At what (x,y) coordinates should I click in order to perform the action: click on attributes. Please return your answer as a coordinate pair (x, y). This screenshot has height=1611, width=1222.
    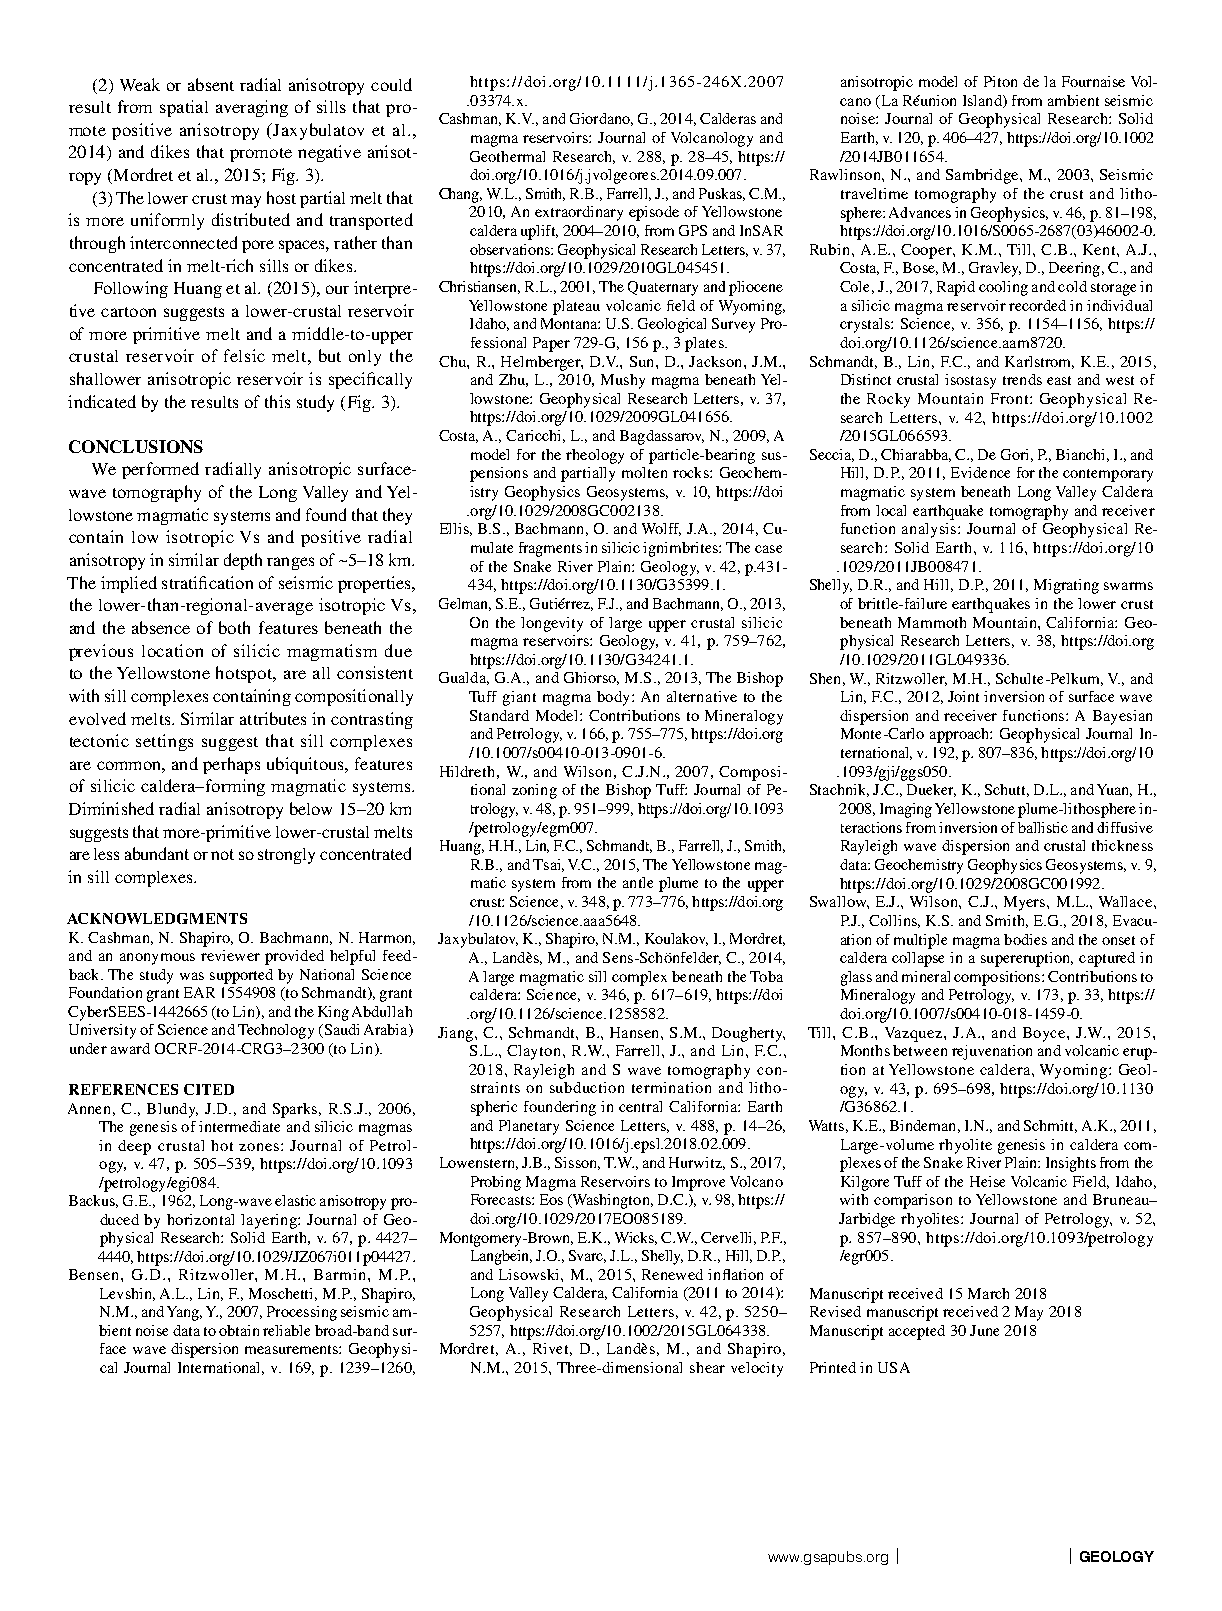
    Looking at the image, I should click on (273, 718).
